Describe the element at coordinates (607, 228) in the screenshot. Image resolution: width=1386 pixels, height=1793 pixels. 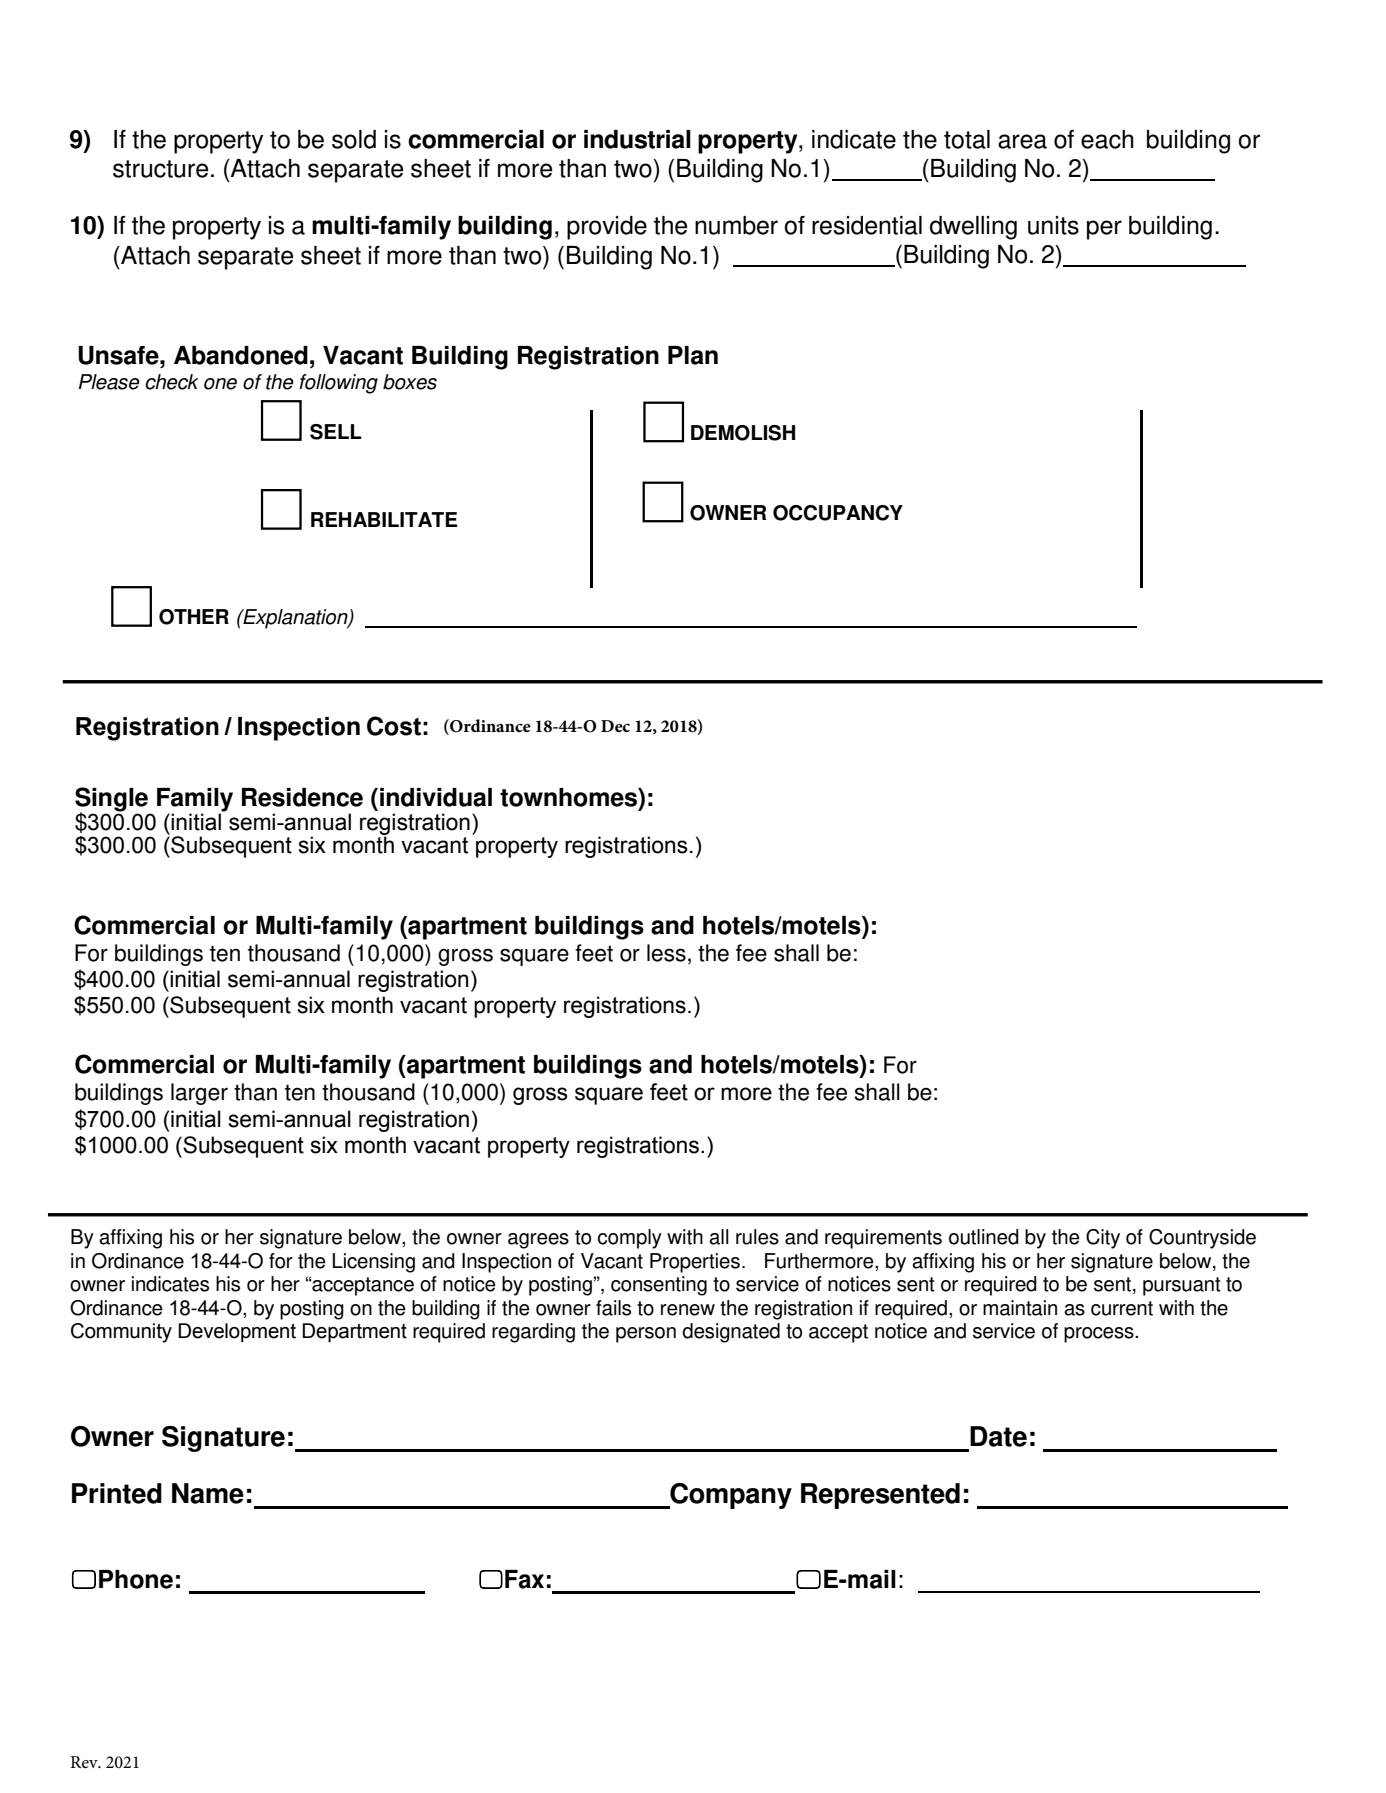
I see `provide` at that location.
